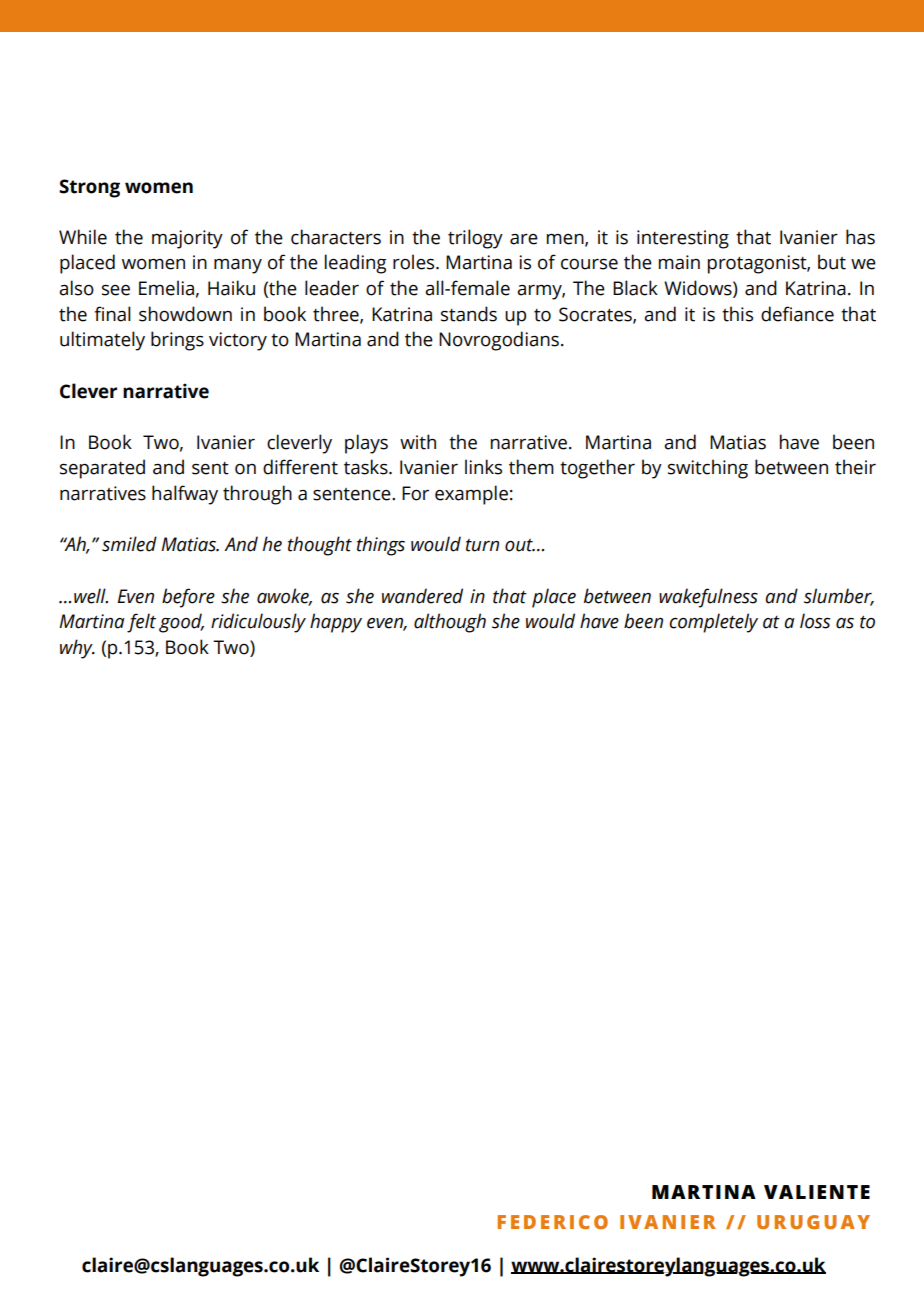 The width and height of the screenshot is (924, 1309). Describe the element at coordinates (181, 623) in the screenshot. I see `good` at that location.
